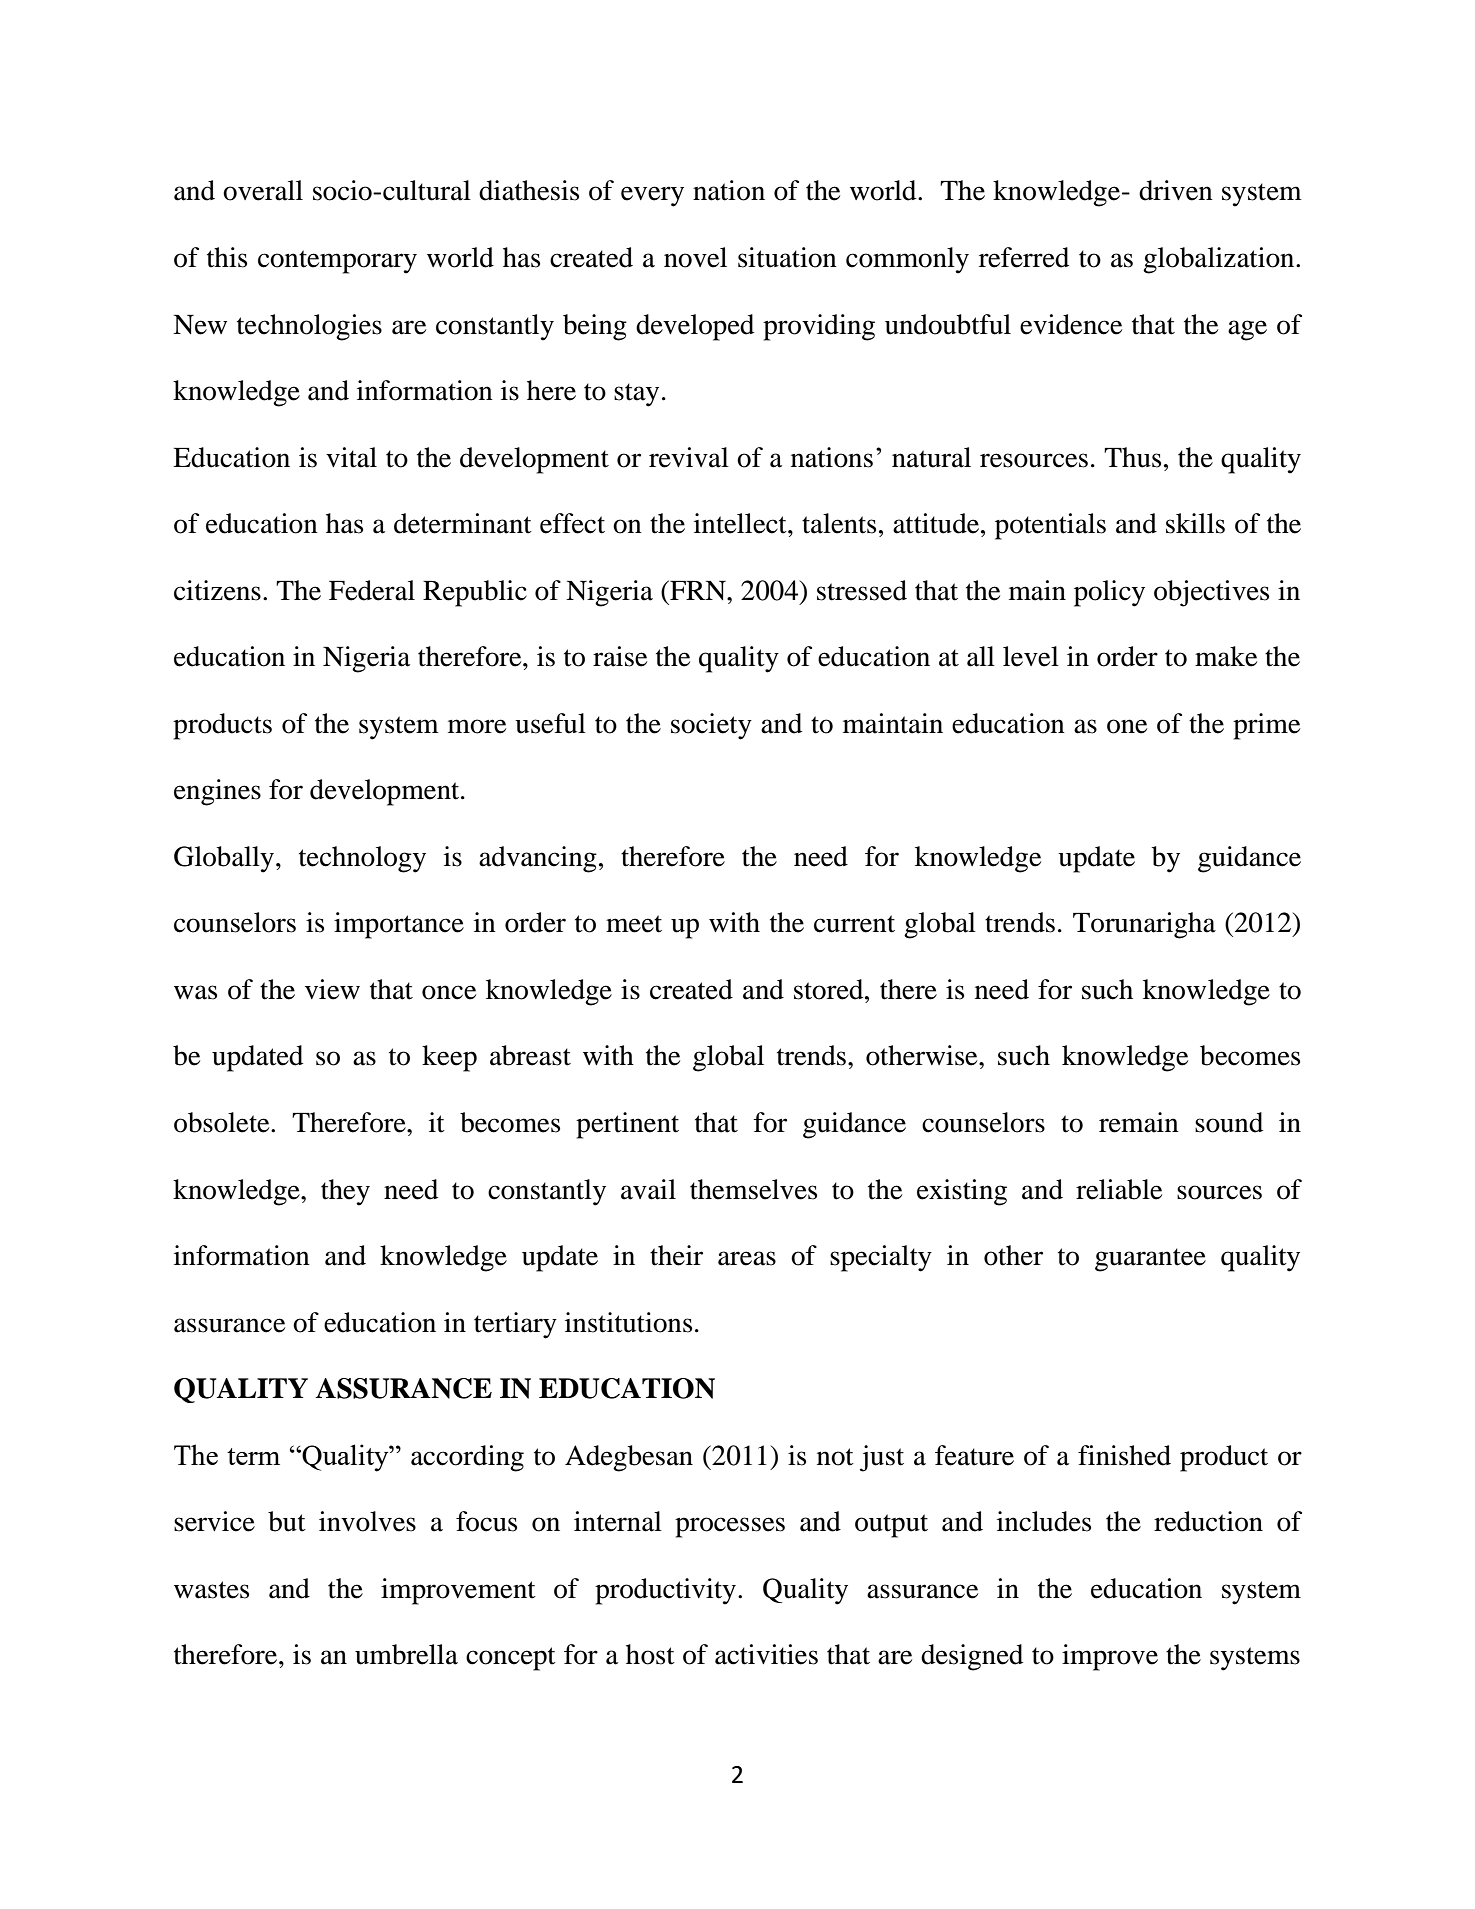 This screenshot has width=1475, height=1909. What do you see at coordinates (211, 1590) in the screenshot?
I see `wastes` at bounding box center [211, 1590].
